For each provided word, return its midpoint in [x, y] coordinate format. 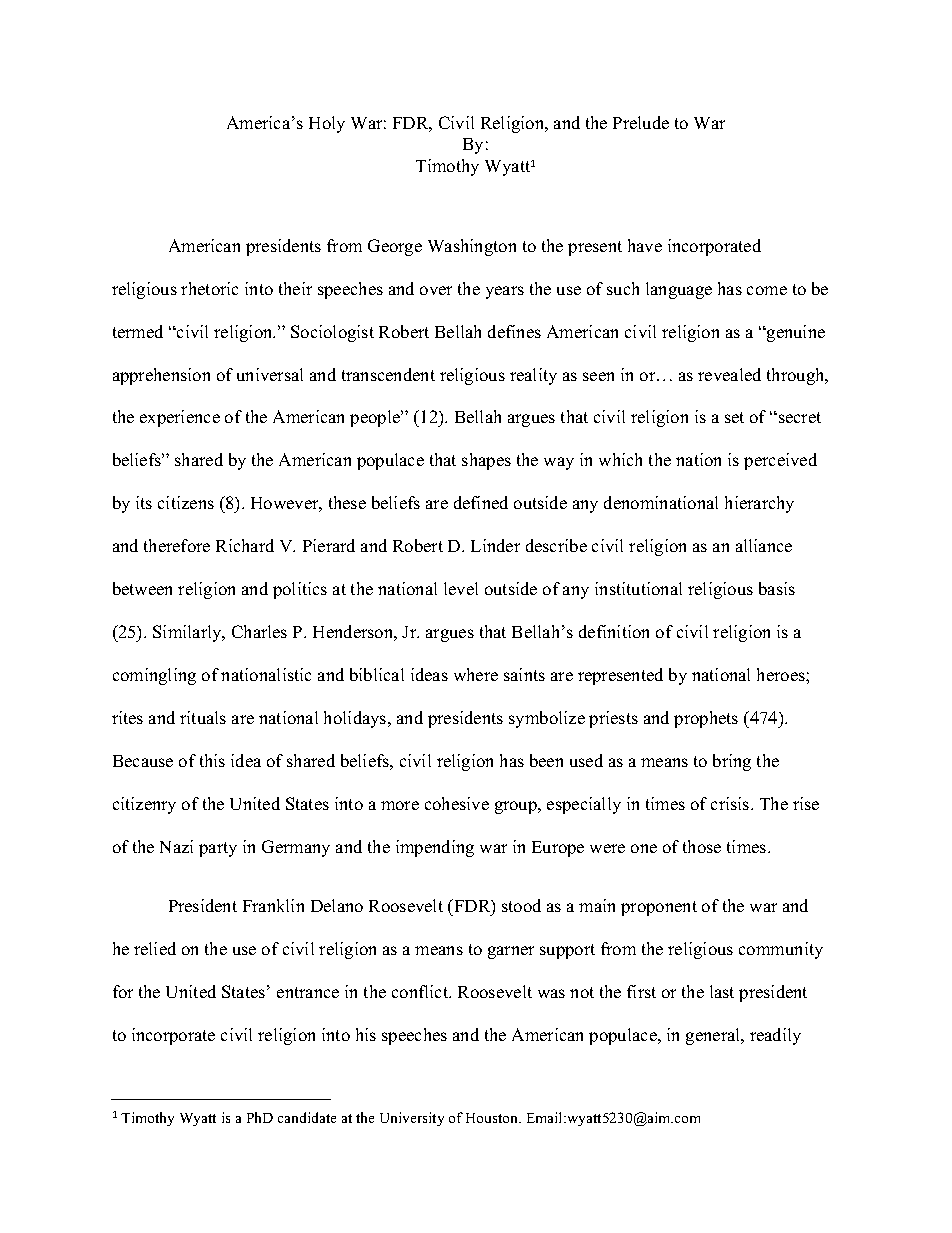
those [702, 846]
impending [435, 848]
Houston [493, 1118]
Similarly [188, 633]
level [461, 588]
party [218, 849]
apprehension [161, 376]
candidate [307, 1117]
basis [777, 588]
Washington [472, 247]
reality [533, 376]
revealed [729, 374]
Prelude [641, 122]
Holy [327, 124]
